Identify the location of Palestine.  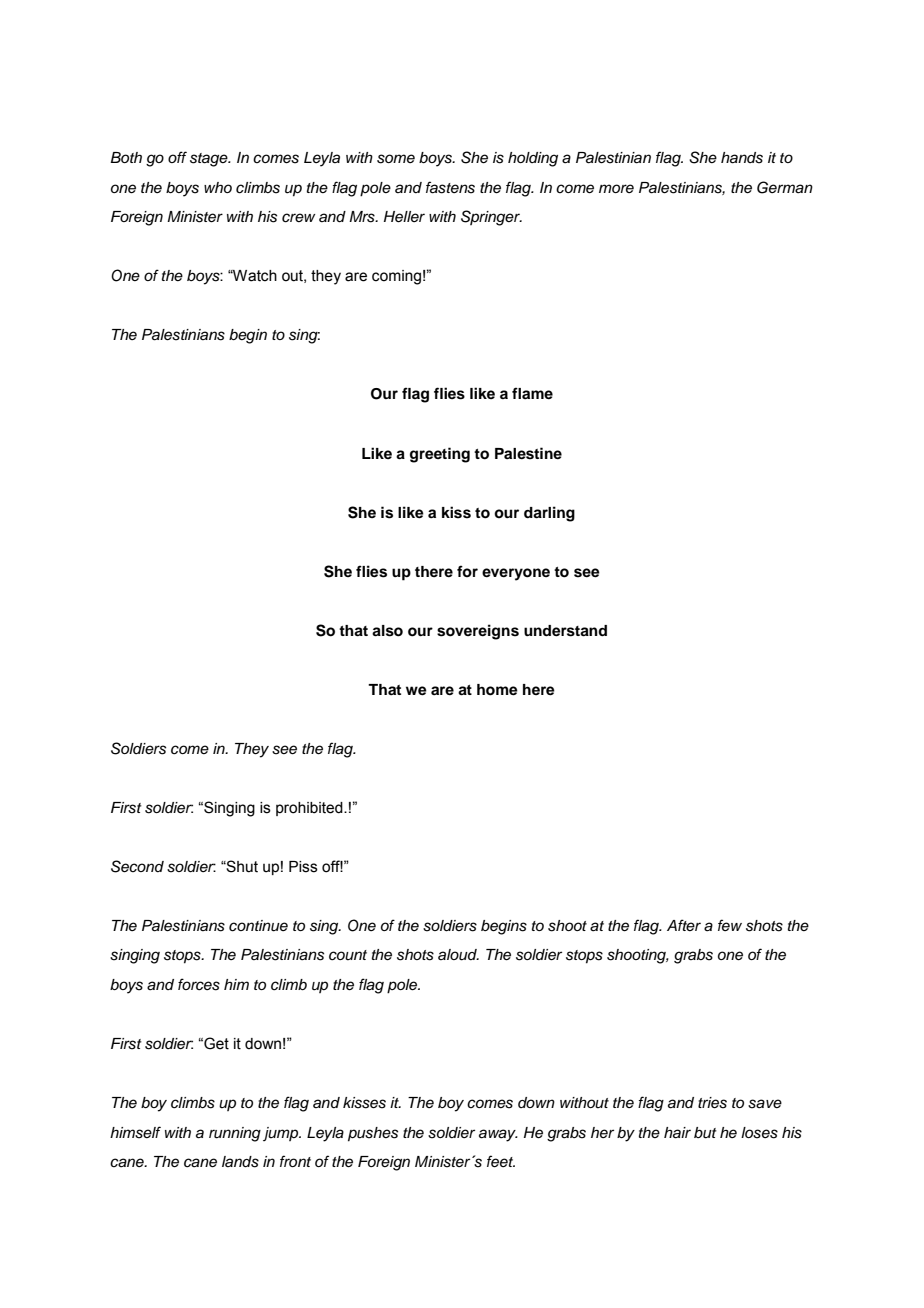
(528, 453).
